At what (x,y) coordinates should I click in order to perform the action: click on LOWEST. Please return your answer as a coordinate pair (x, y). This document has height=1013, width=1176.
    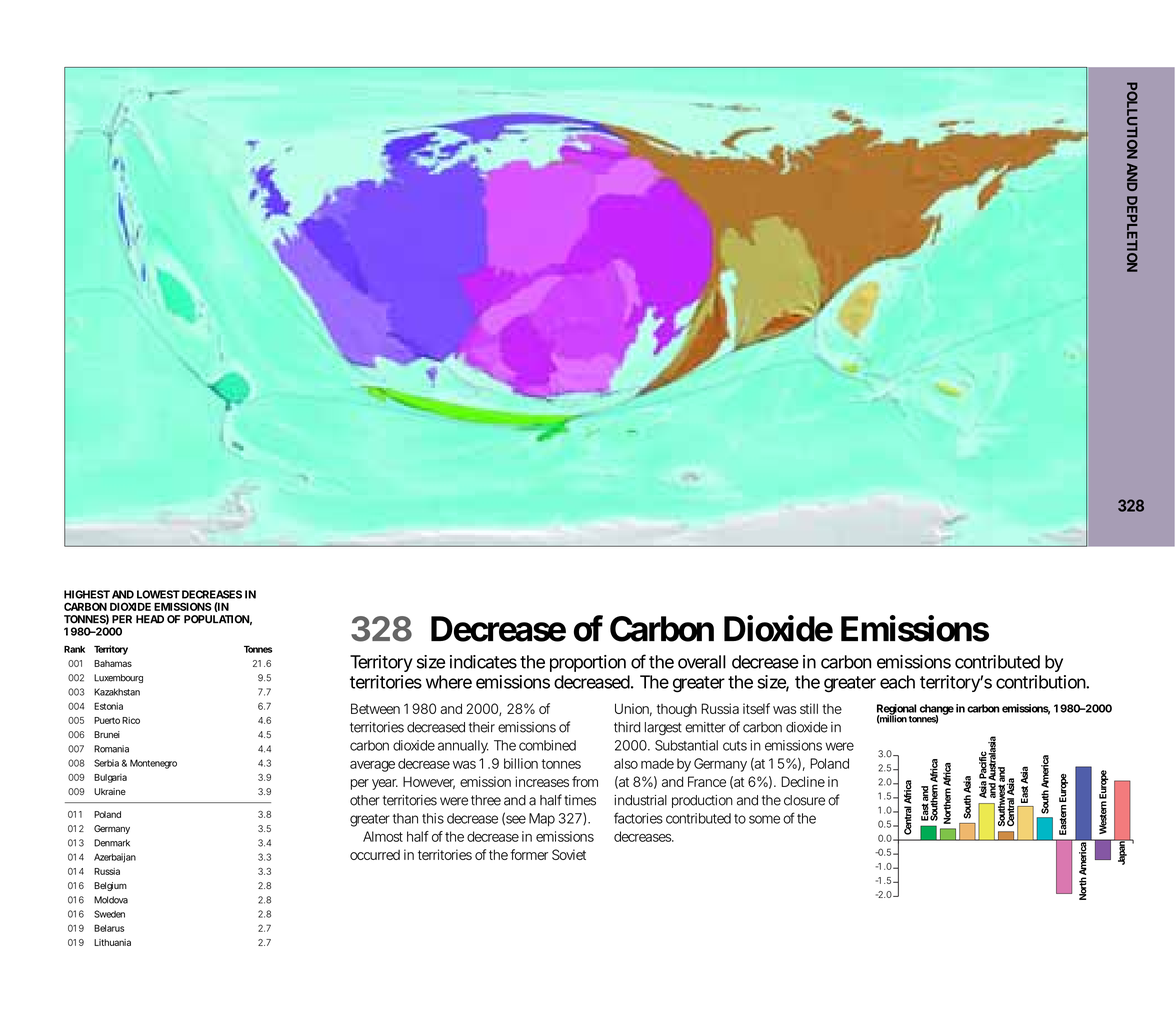
    Looking at the image, I should click on (158, 594).
